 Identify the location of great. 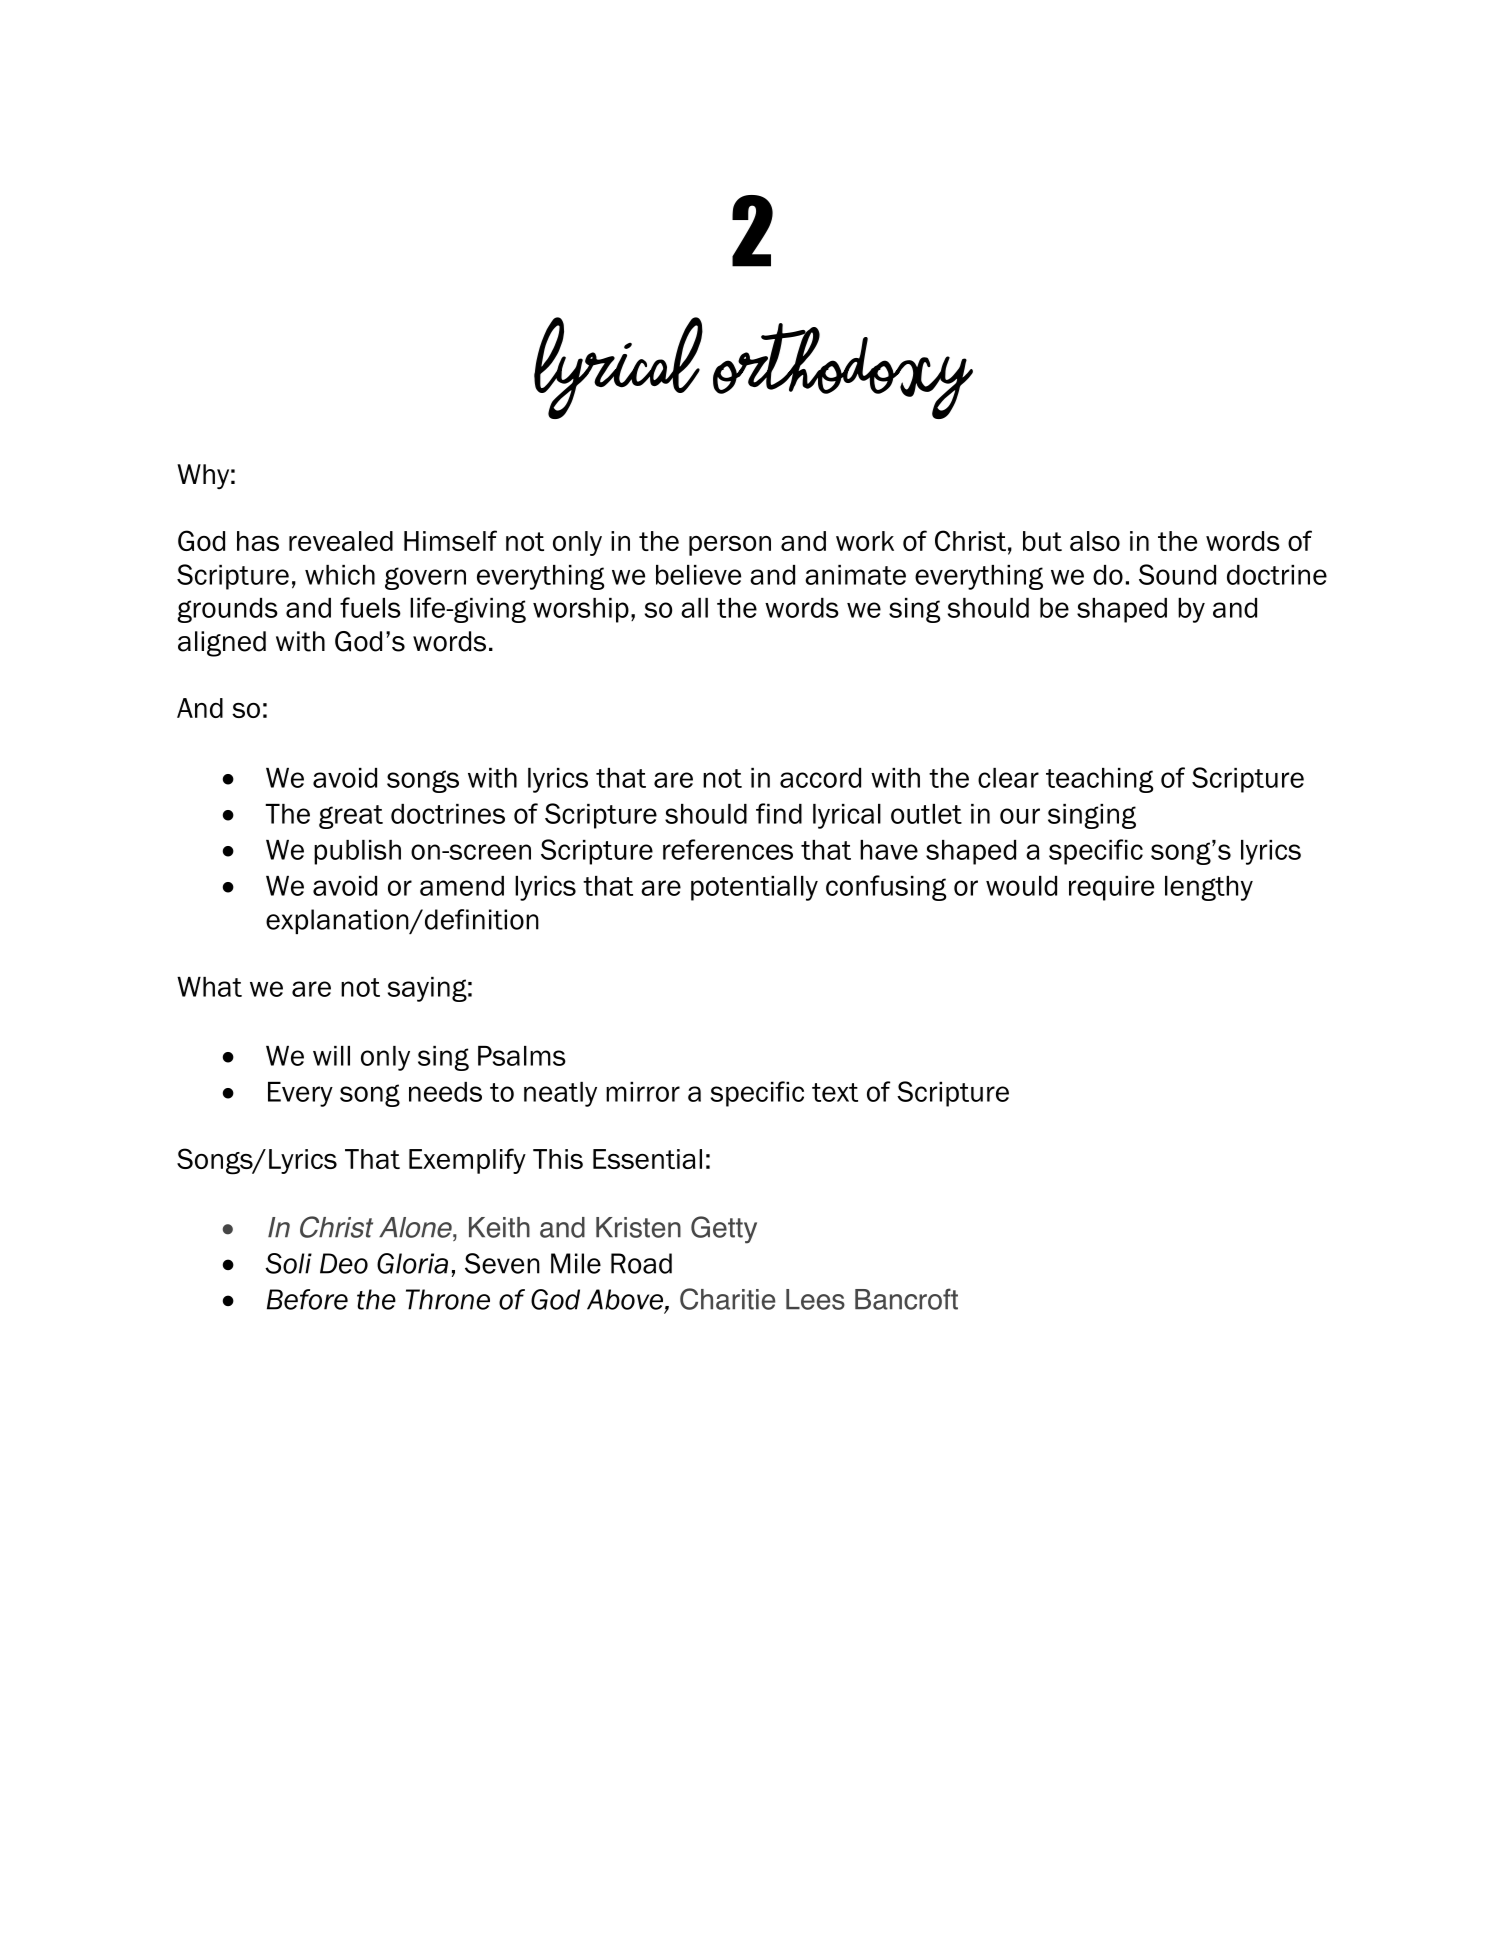
(351, 817).
